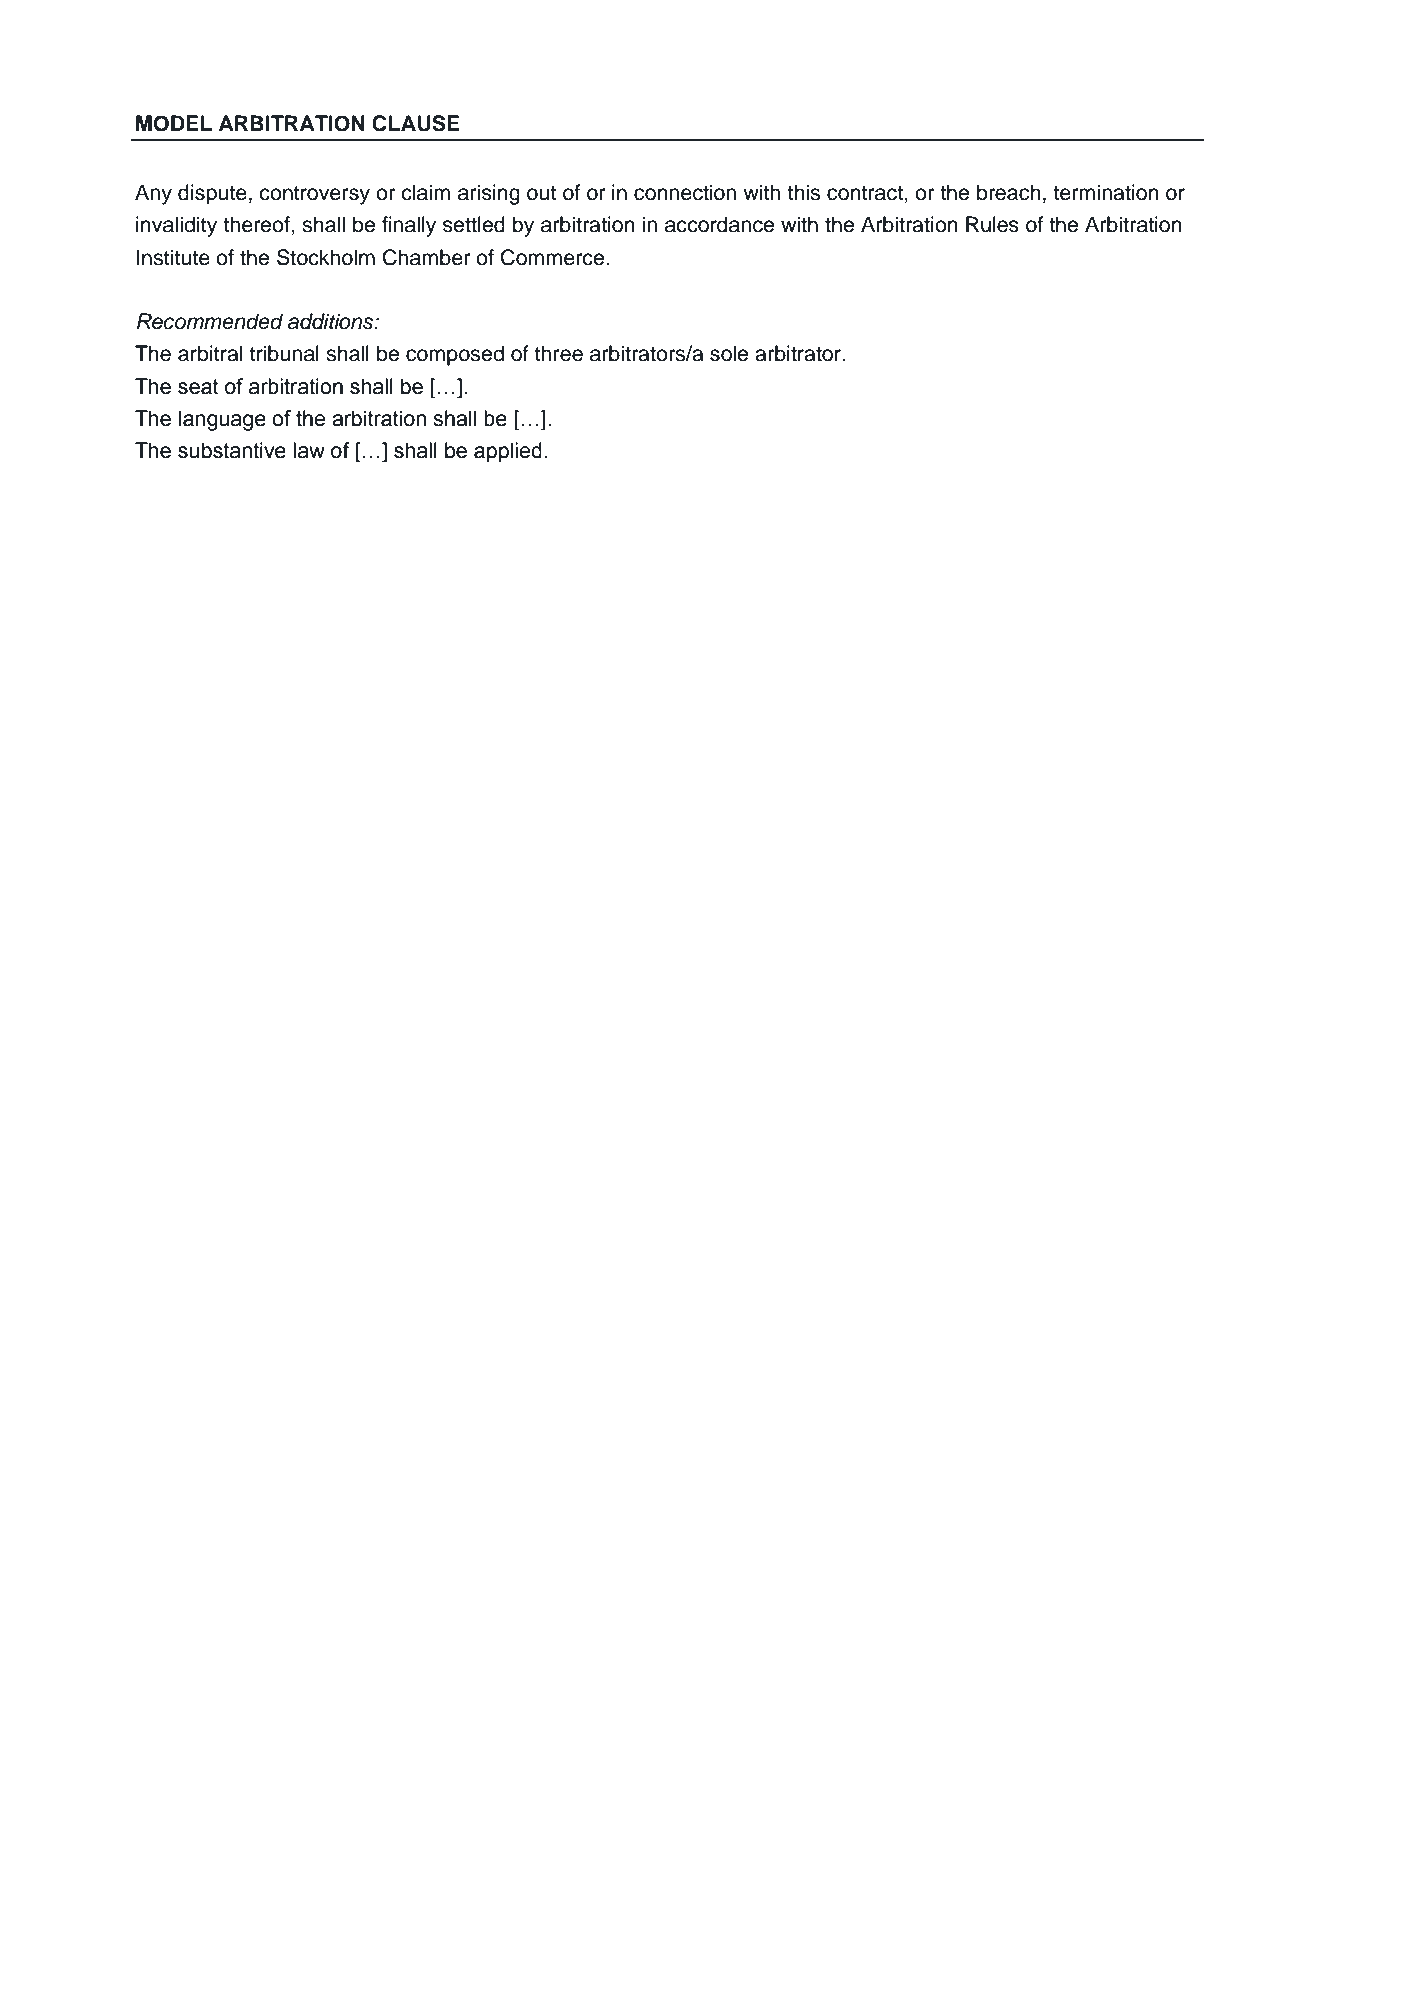 This document has height=2008, width=1420. What do you see at coordinates (326, 257) in the document?
I see `Stockholm` at bounding box center [326, 257].
